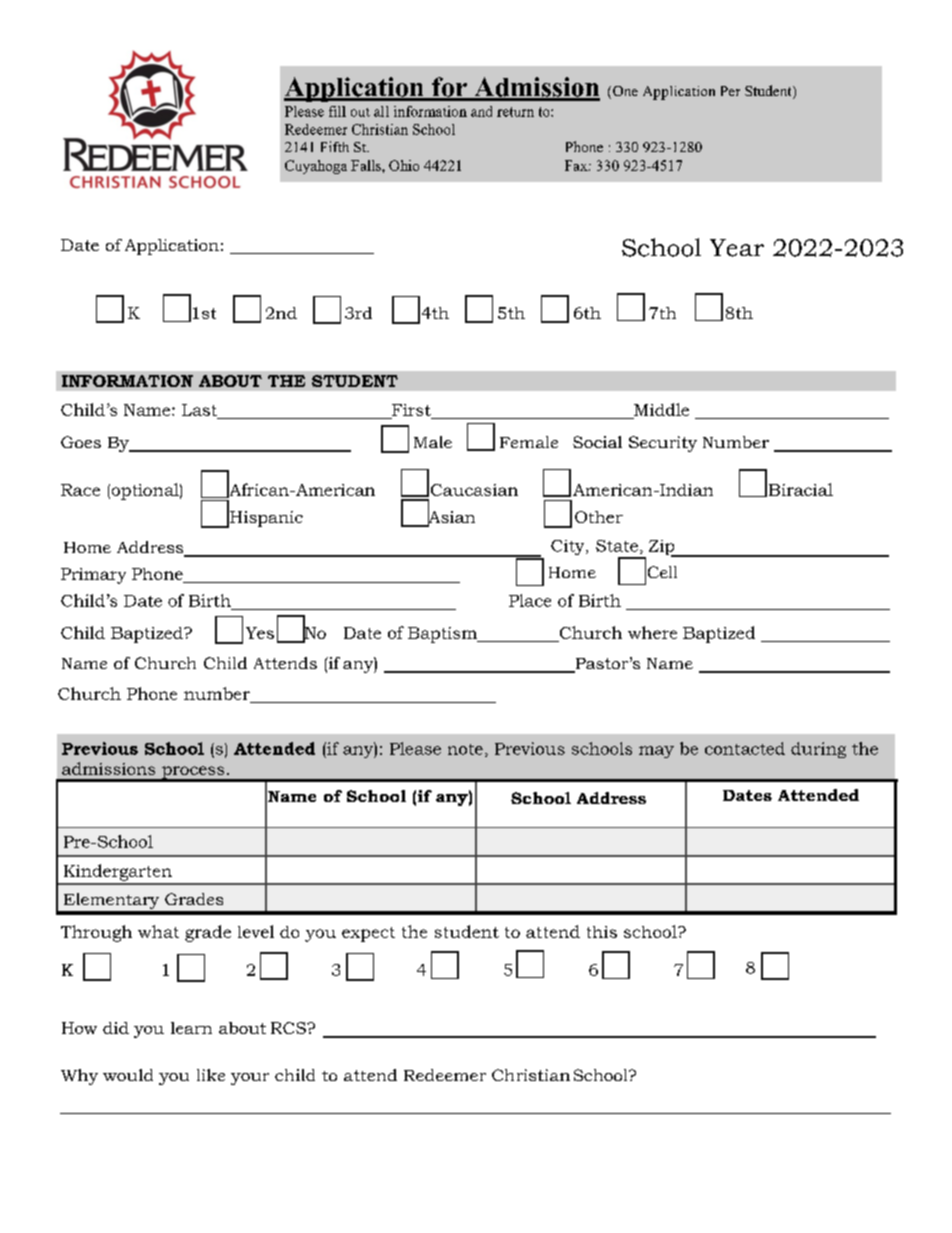  I want to click on Baptism, so click(443, 635).
